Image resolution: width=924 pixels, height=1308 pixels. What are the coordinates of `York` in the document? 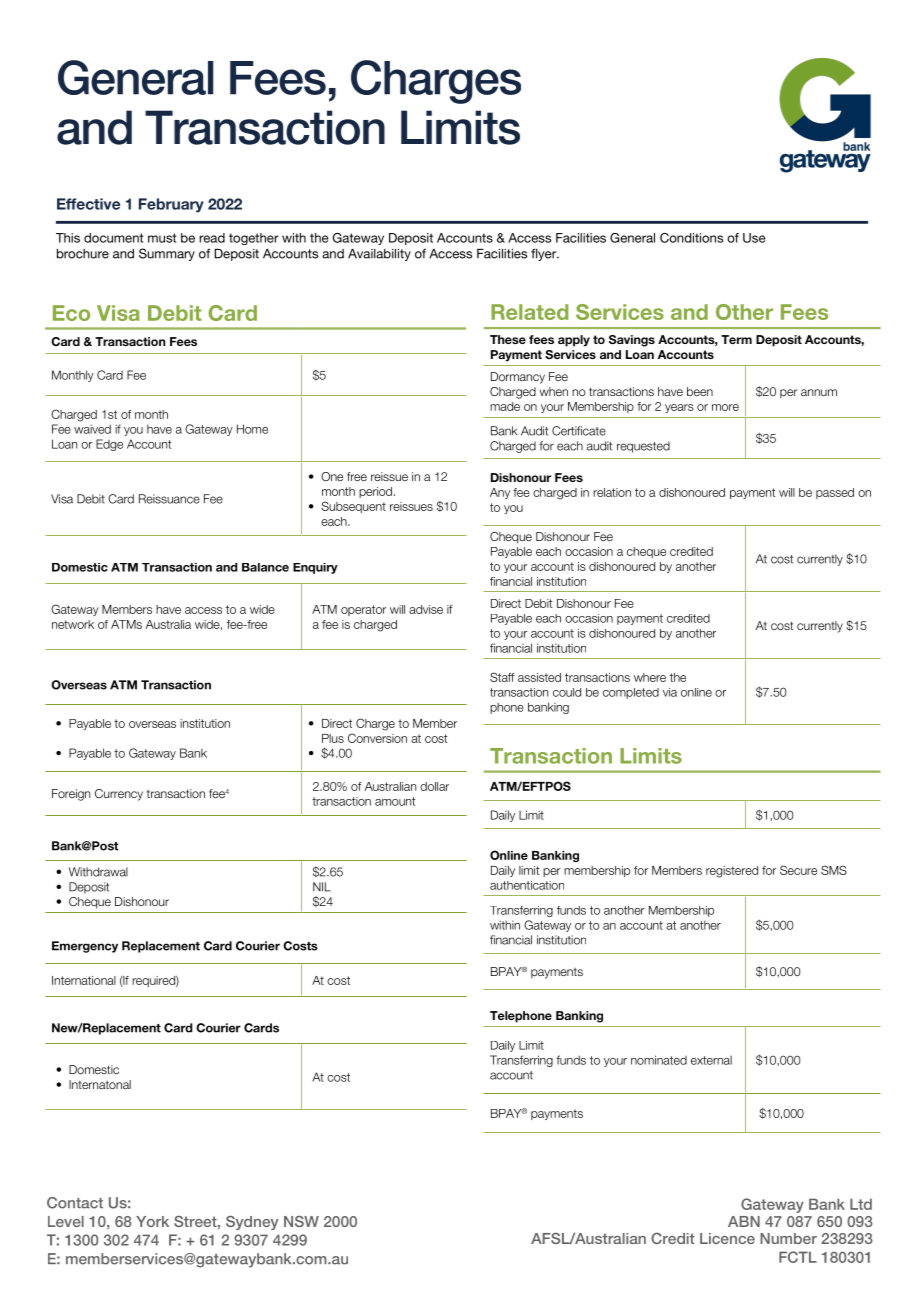 It's located at (152, 1221).
